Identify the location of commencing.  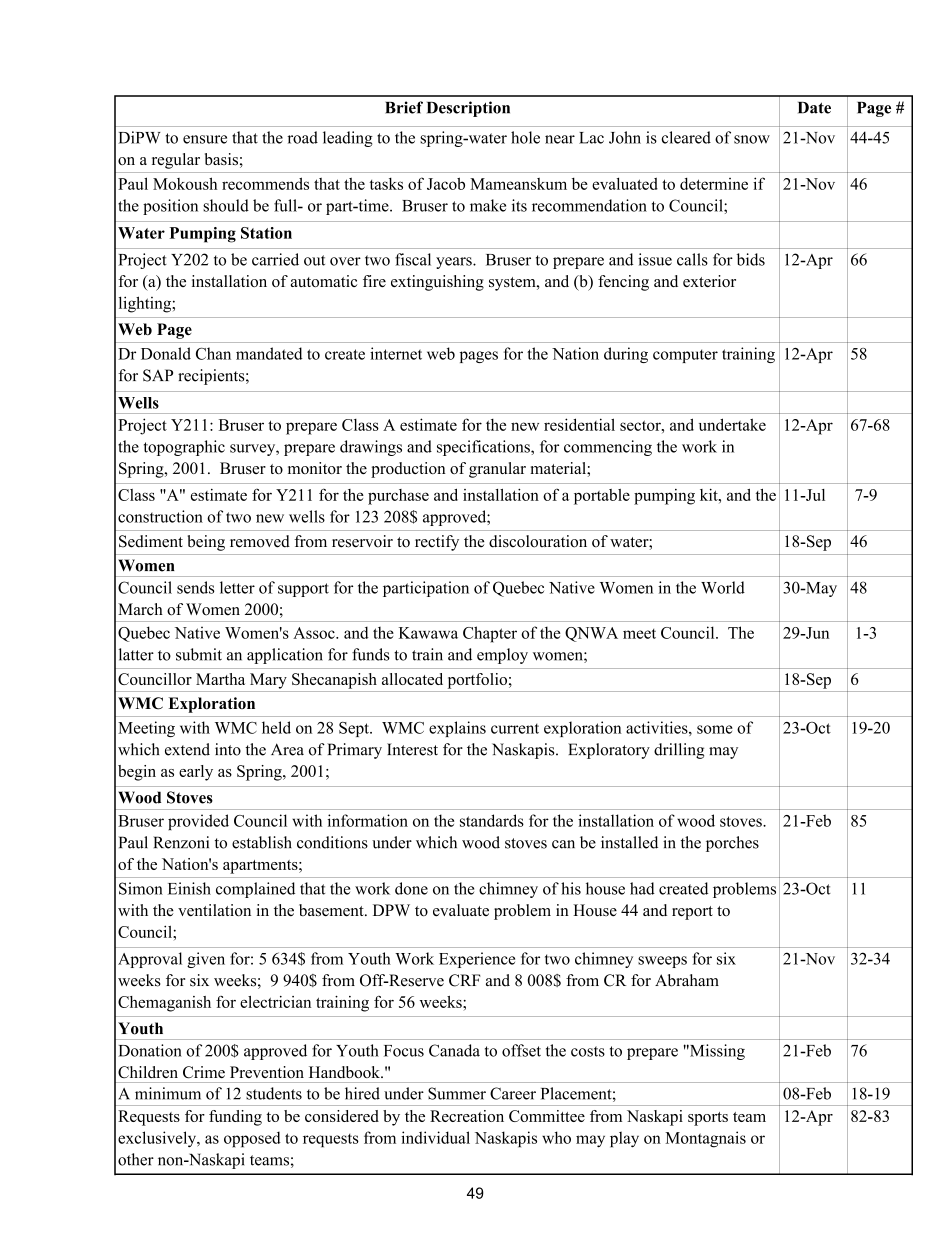
(608, 448).
